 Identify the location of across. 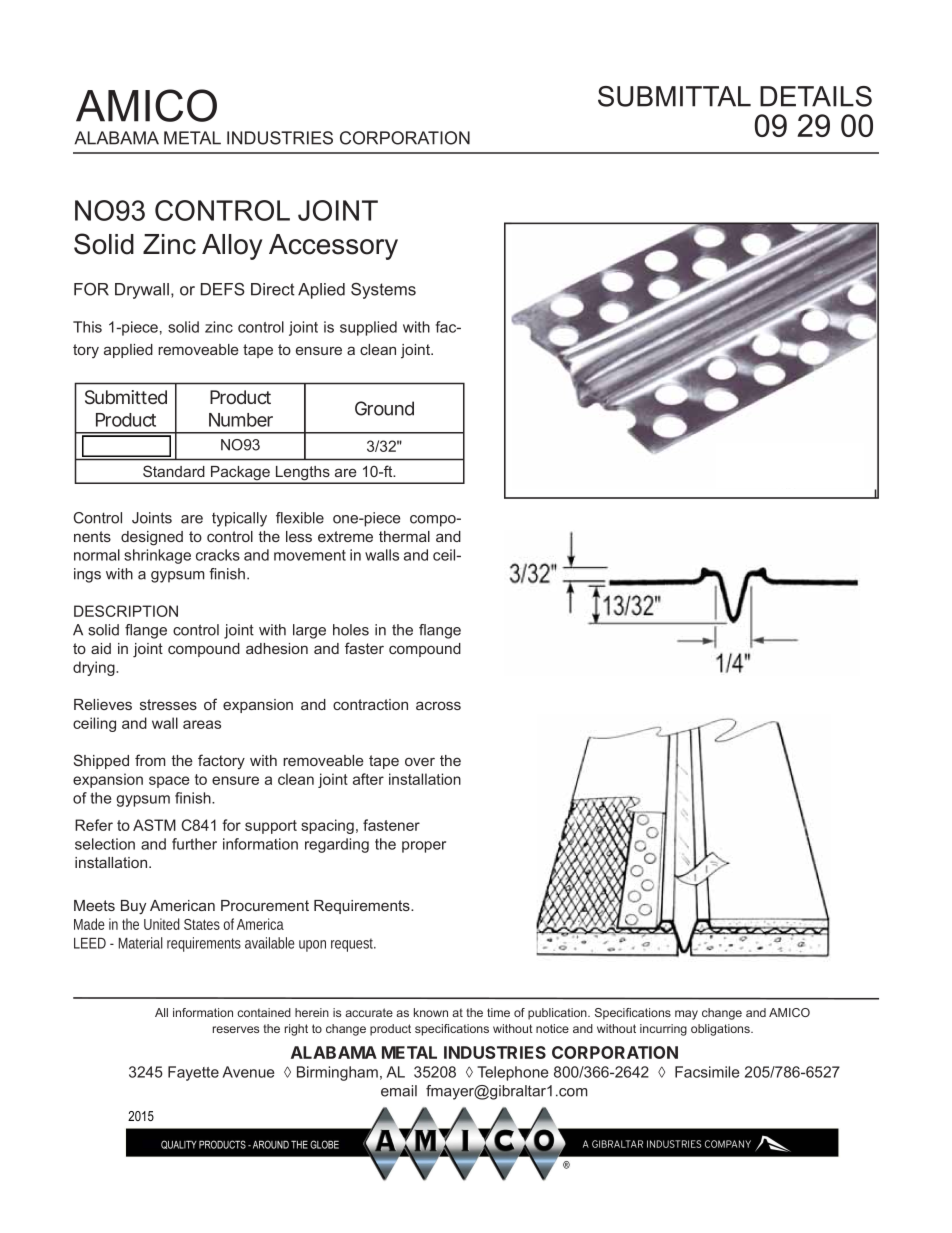
(438, 705).
